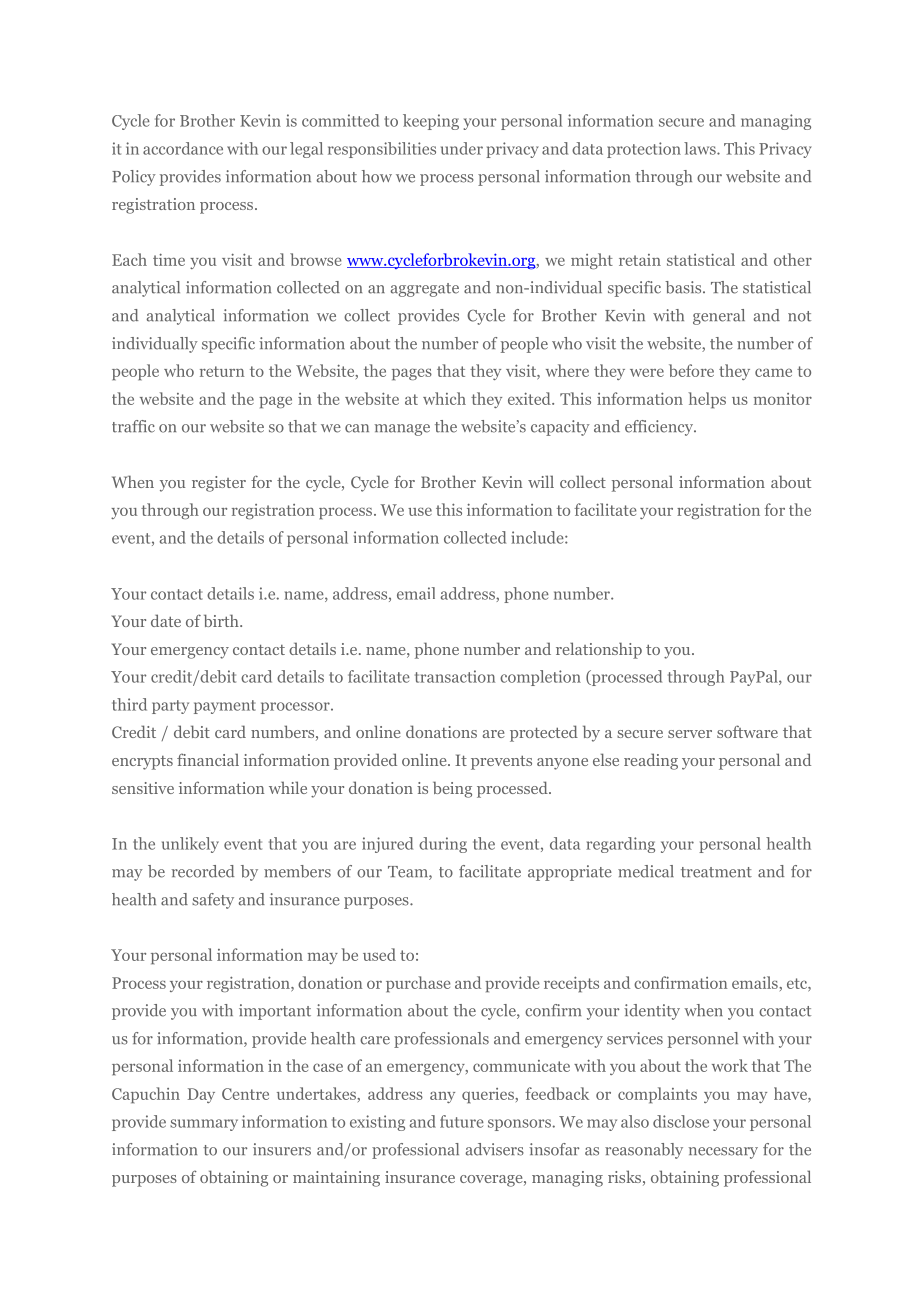 This document has height=1308, width=924. Describe the element at coordinates (431, 122) in the document. I see `keeping` at that location.
